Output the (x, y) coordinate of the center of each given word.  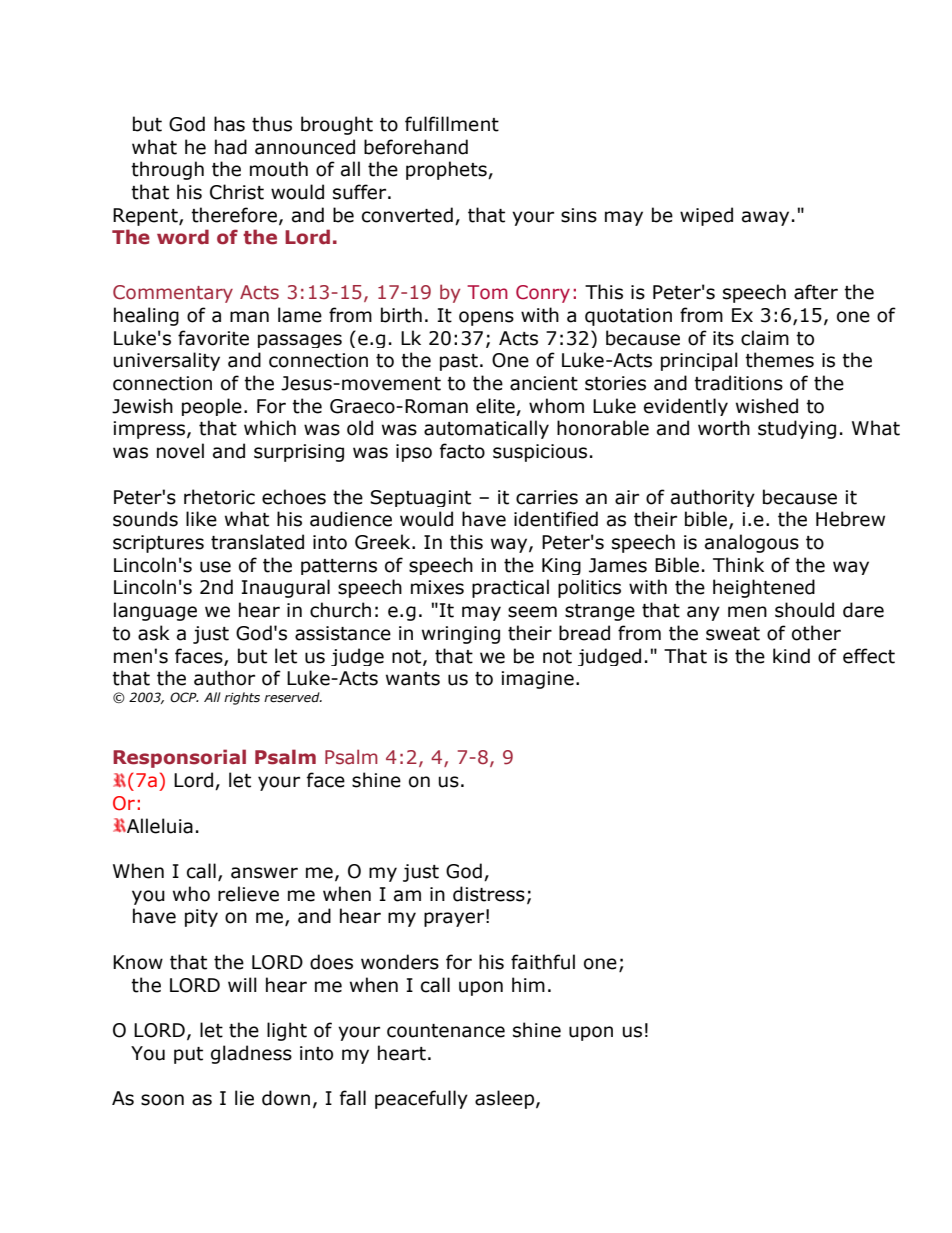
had (231, 147)
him (528, 984)
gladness (251, 1054)
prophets (447, 170)
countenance (446, 1031)
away (765, 218)
